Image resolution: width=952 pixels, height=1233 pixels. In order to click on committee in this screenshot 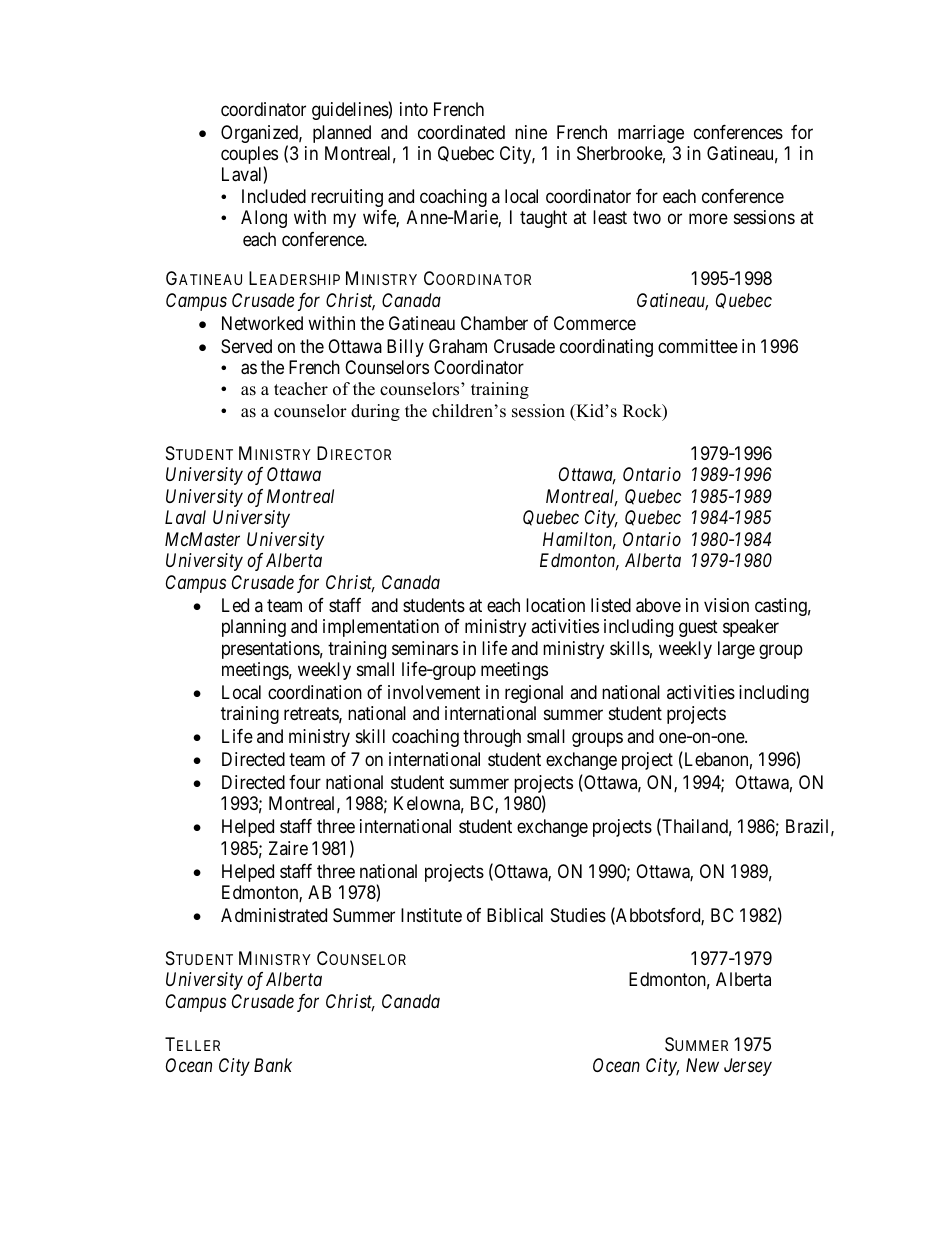, I will do `click(698, 346)`.
